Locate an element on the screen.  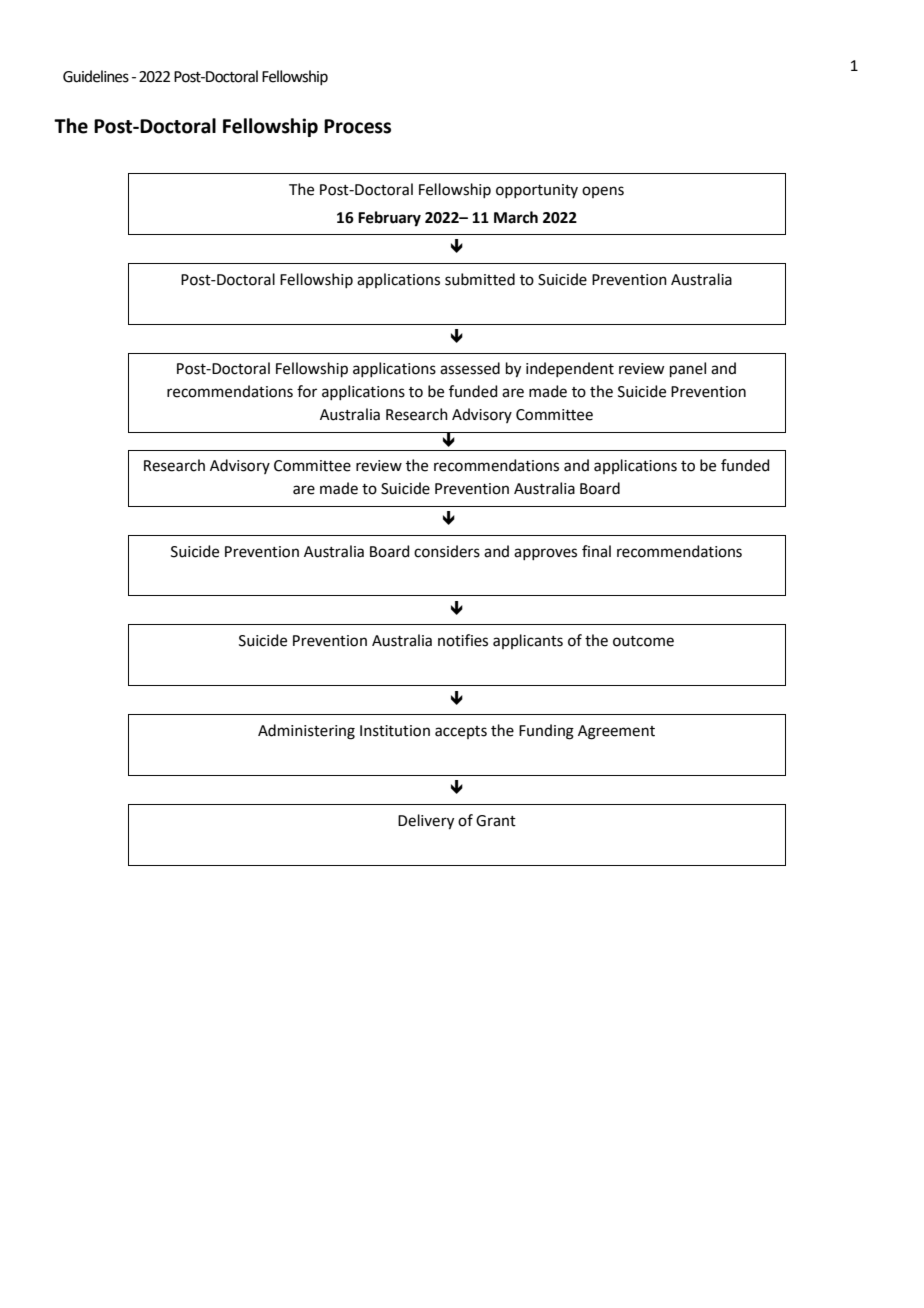
February is located at coordinates (389, 219).
